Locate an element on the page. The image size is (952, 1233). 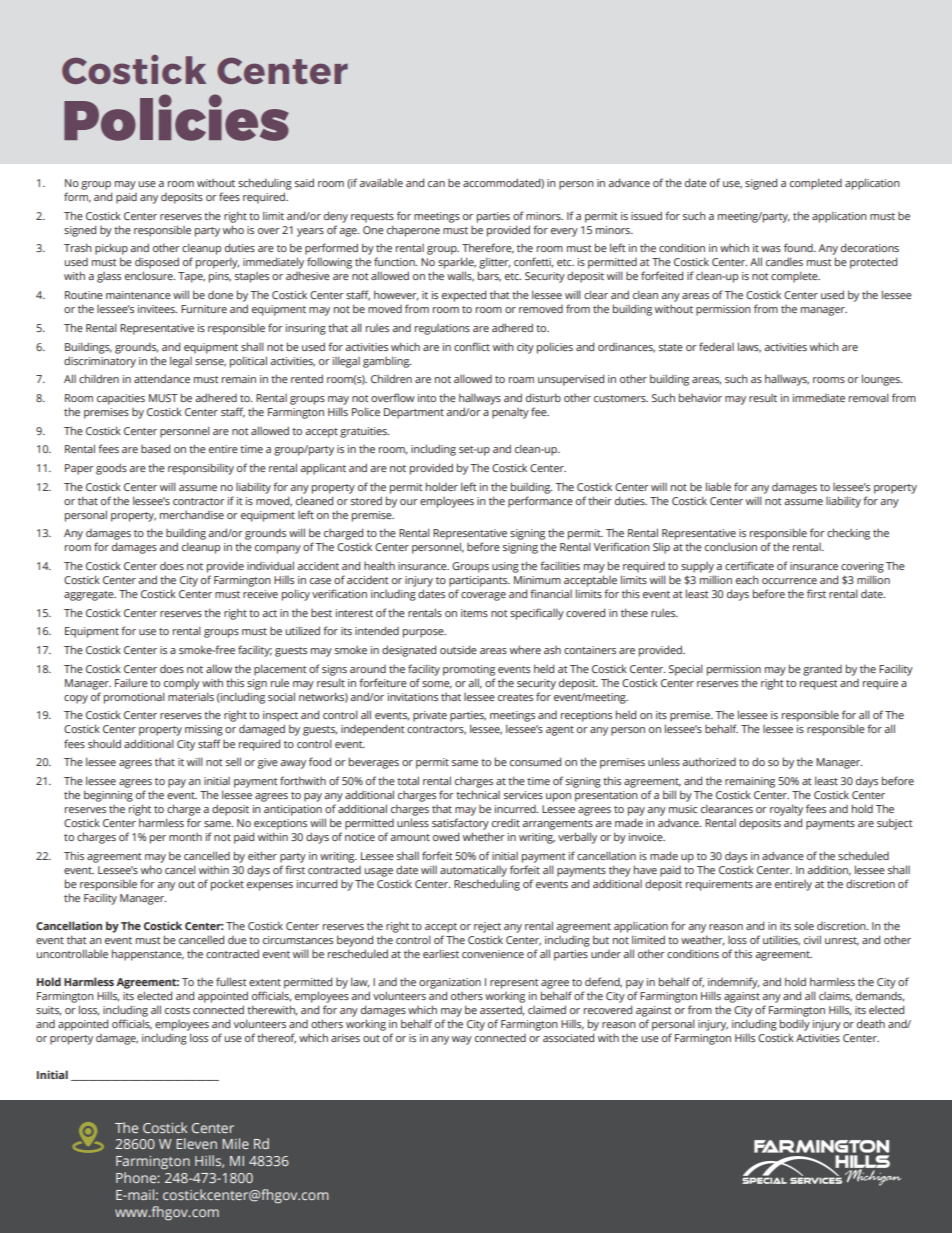
beginning is located at coordinates (108, 796).
